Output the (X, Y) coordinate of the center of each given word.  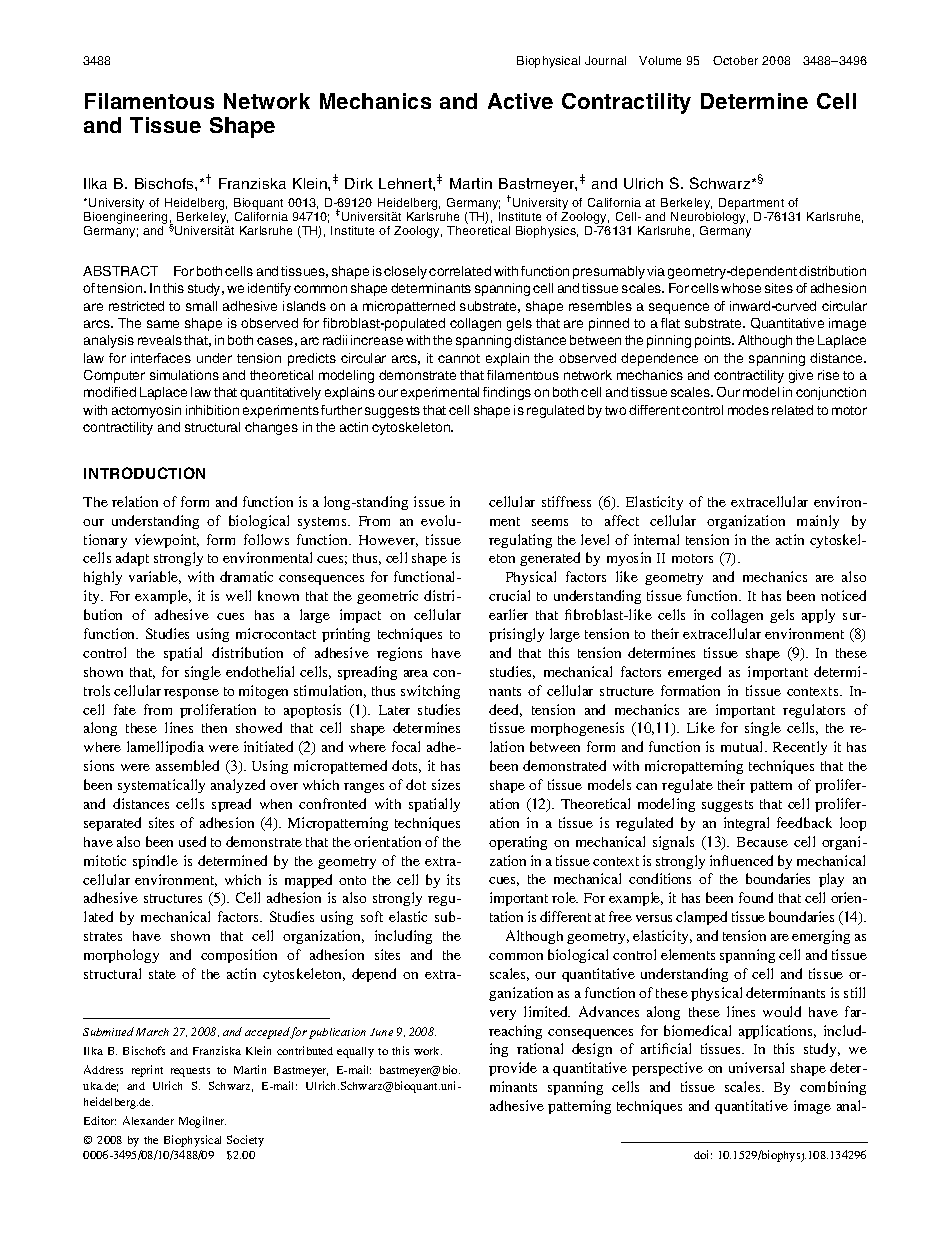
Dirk (359, 183)
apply (818, 616)
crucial (509, 595)
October (735, 60)
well (238, 595)
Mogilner (202, 1122)
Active (520, 101)
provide (513, 1069)
